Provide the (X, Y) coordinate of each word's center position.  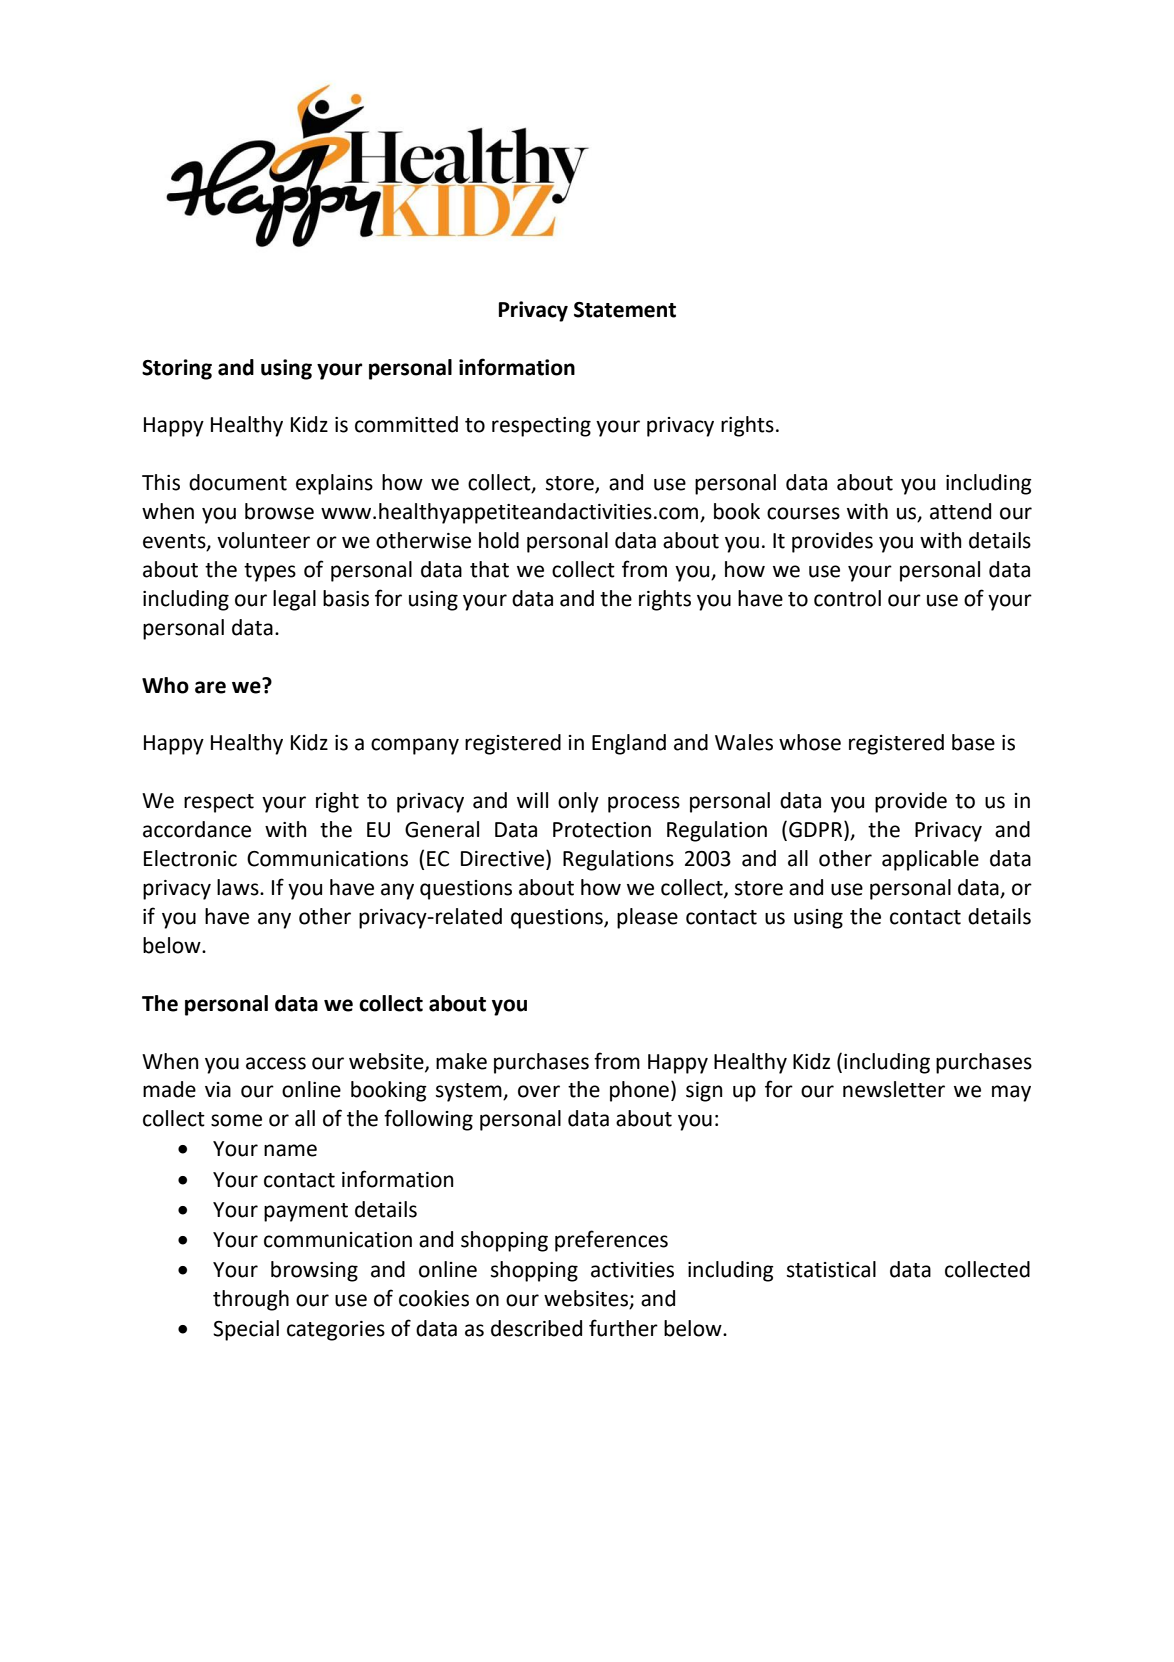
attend (960, 511)
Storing (177, 369)
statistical (831, 1269)
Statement (625, 310)
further (623, 1328)
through (251, 1300)
